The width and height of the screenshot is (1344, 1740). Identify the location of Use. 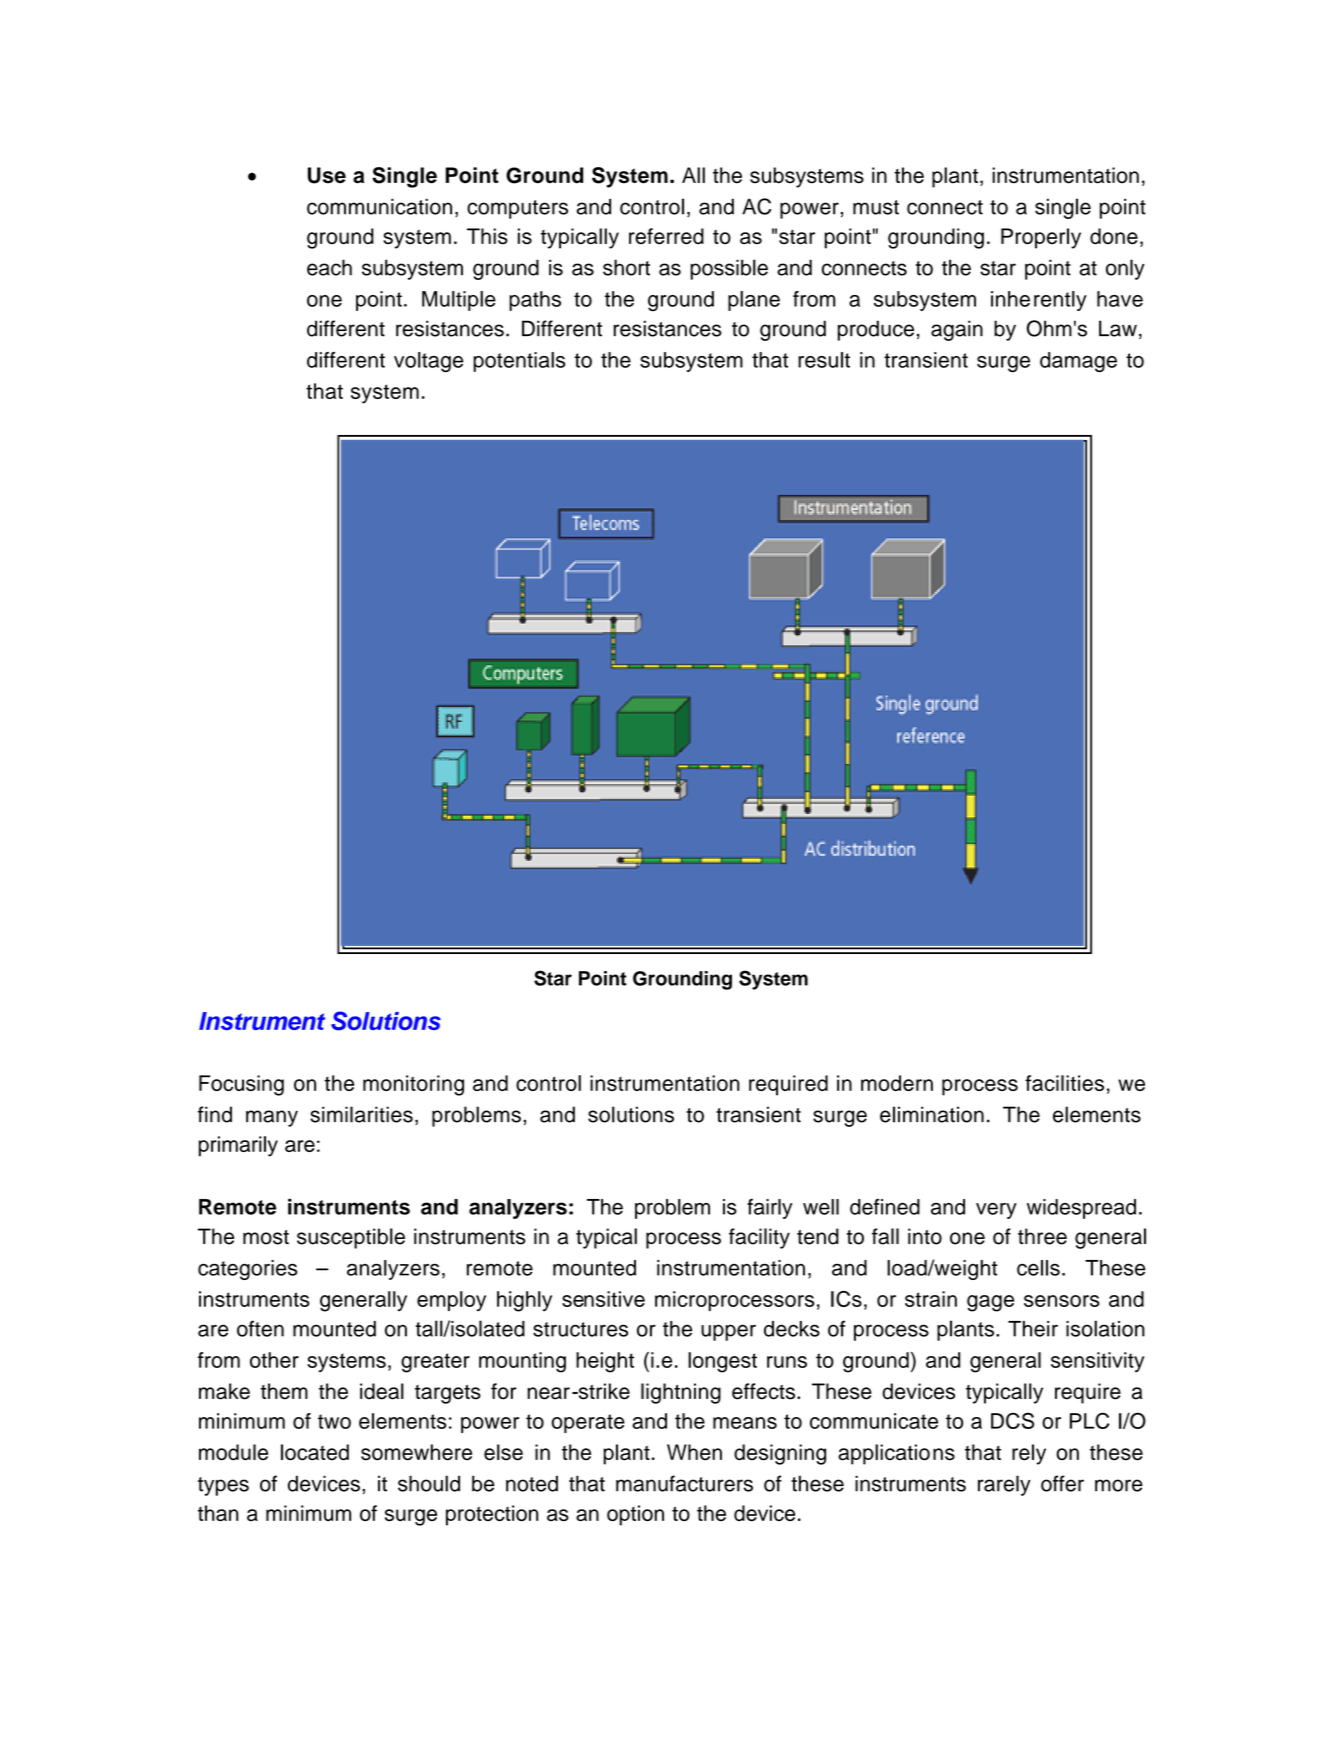
(327, 175).
